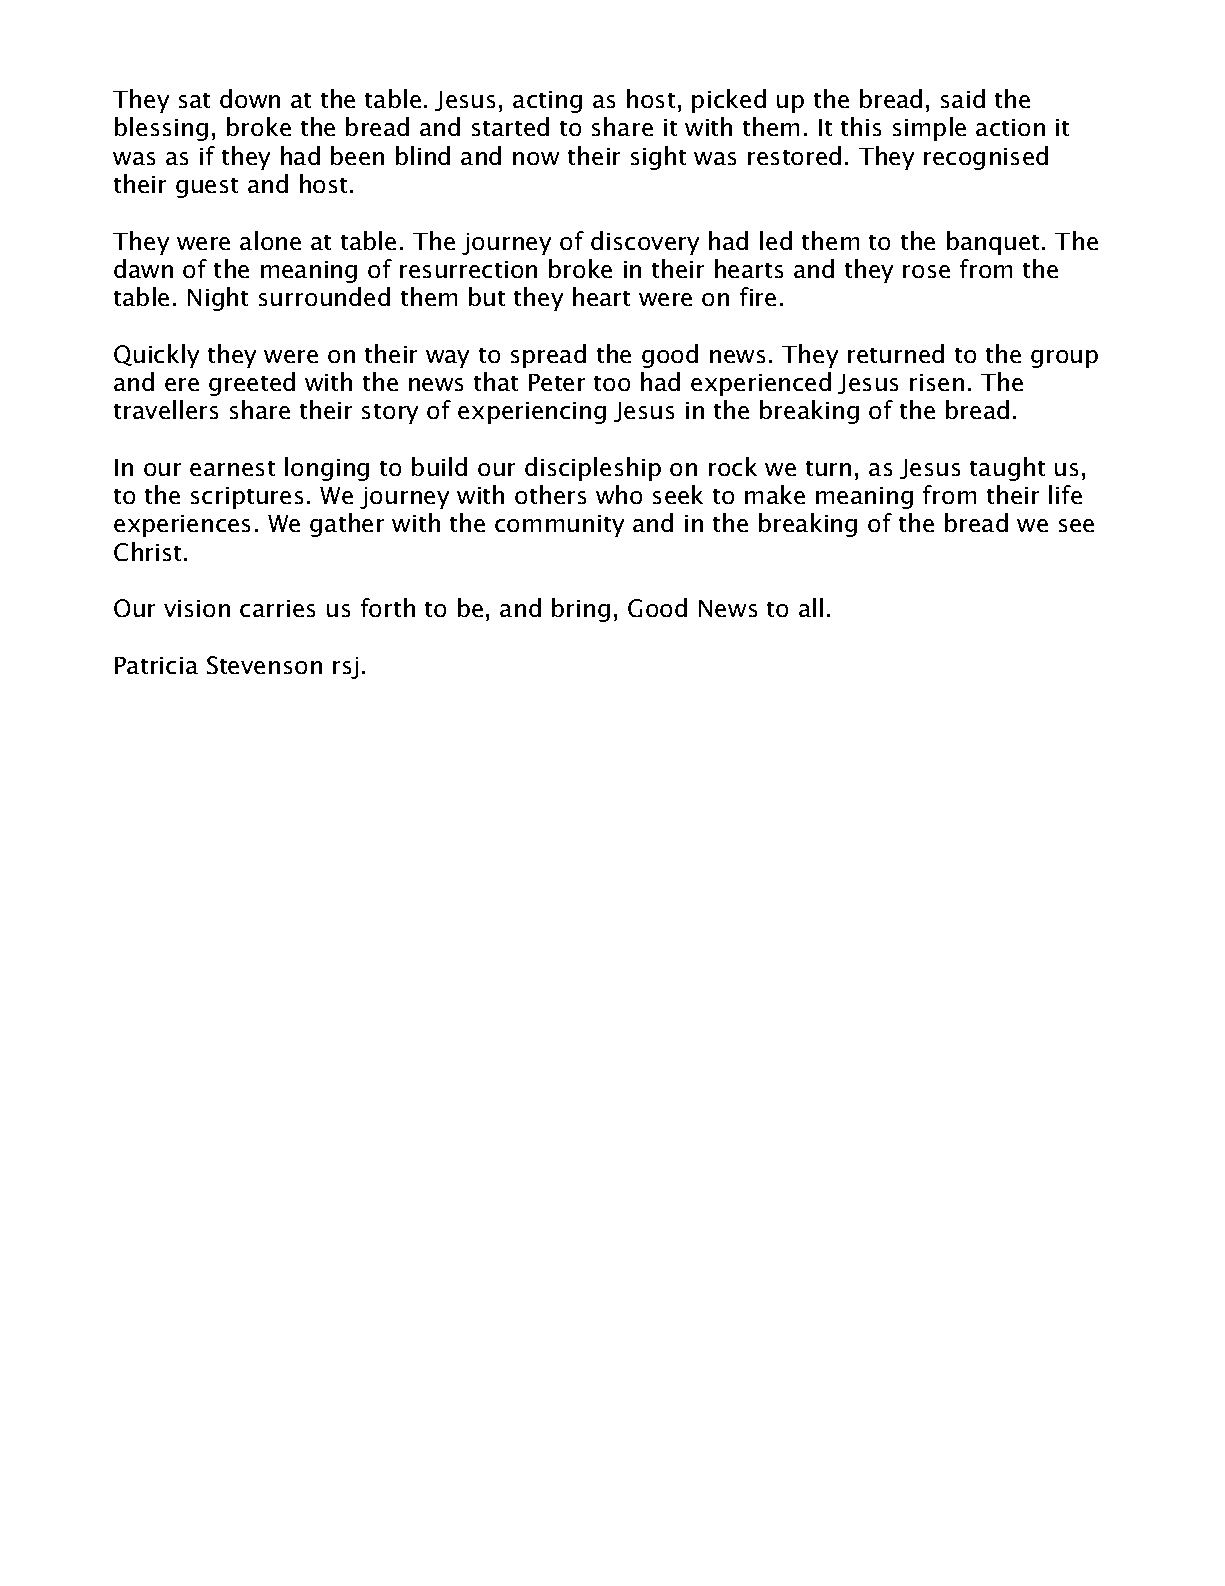 This screenshot has width=1225, height=1586. Describe the element at coordinates (250, 98) in the screenshot. I see `down` at that location.
